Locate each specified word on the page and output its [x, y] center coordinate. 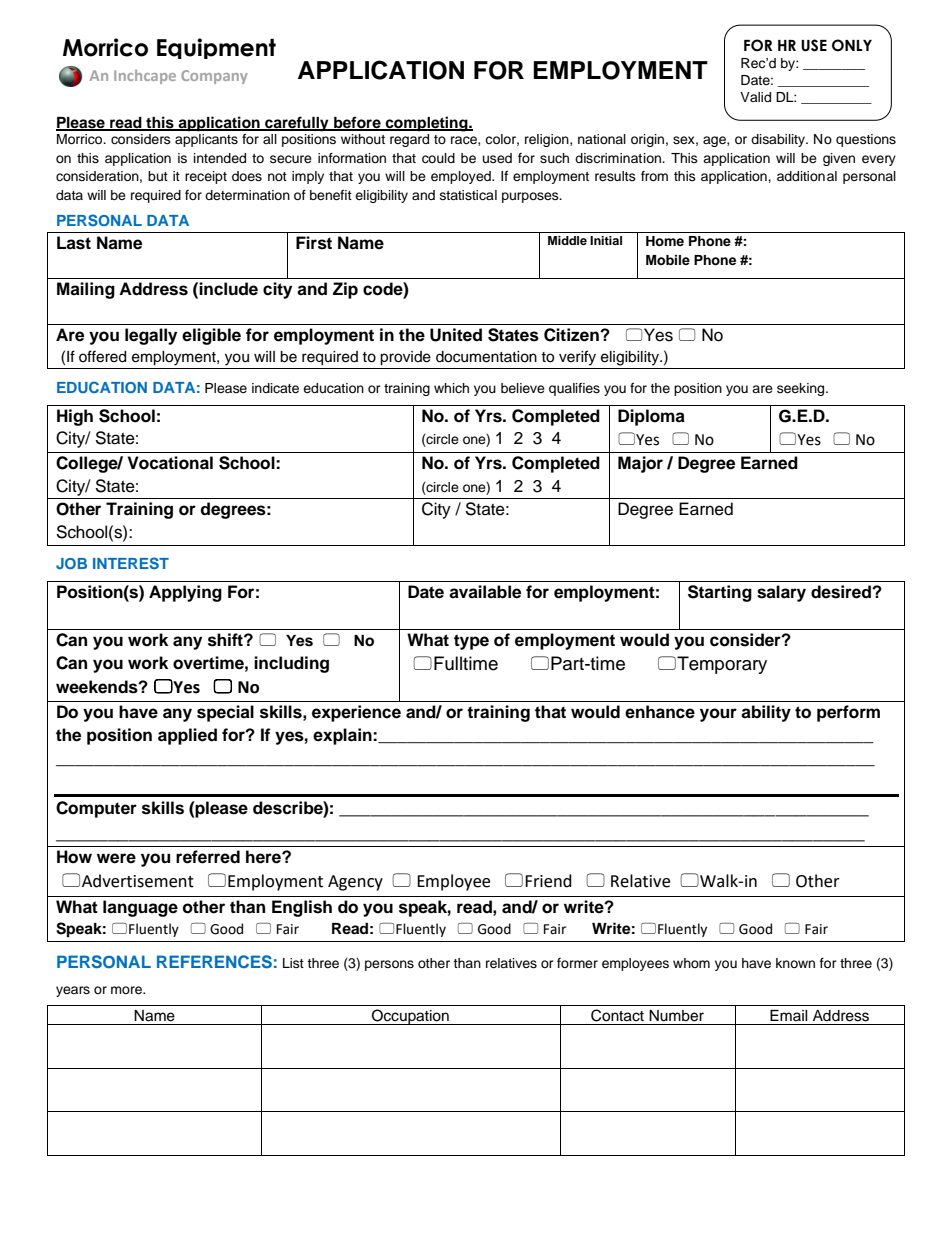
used [497, 158]
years [73, 991]
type [471, 642]
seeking [802, 389]
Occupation [410, 1017]
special [225, 713]
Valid [755, 97]
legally [151, 336]
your [718, 715]
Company [214, 77]
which [451, 388]
